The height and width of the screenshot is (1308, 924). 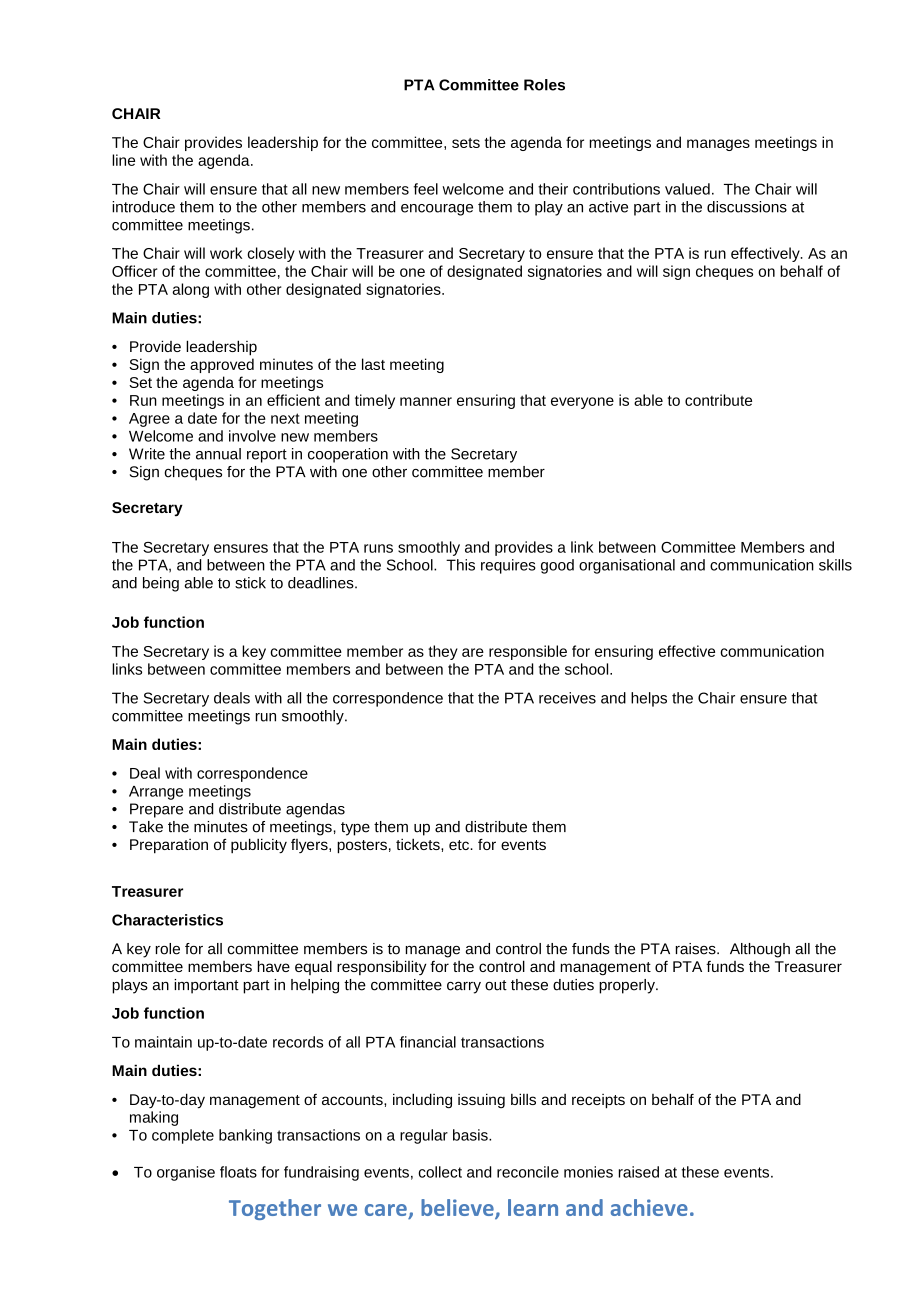 What do you see at coordinates (238, 1172) in the screenshot?
I see `floats` at bounding box center [238, 1172].
